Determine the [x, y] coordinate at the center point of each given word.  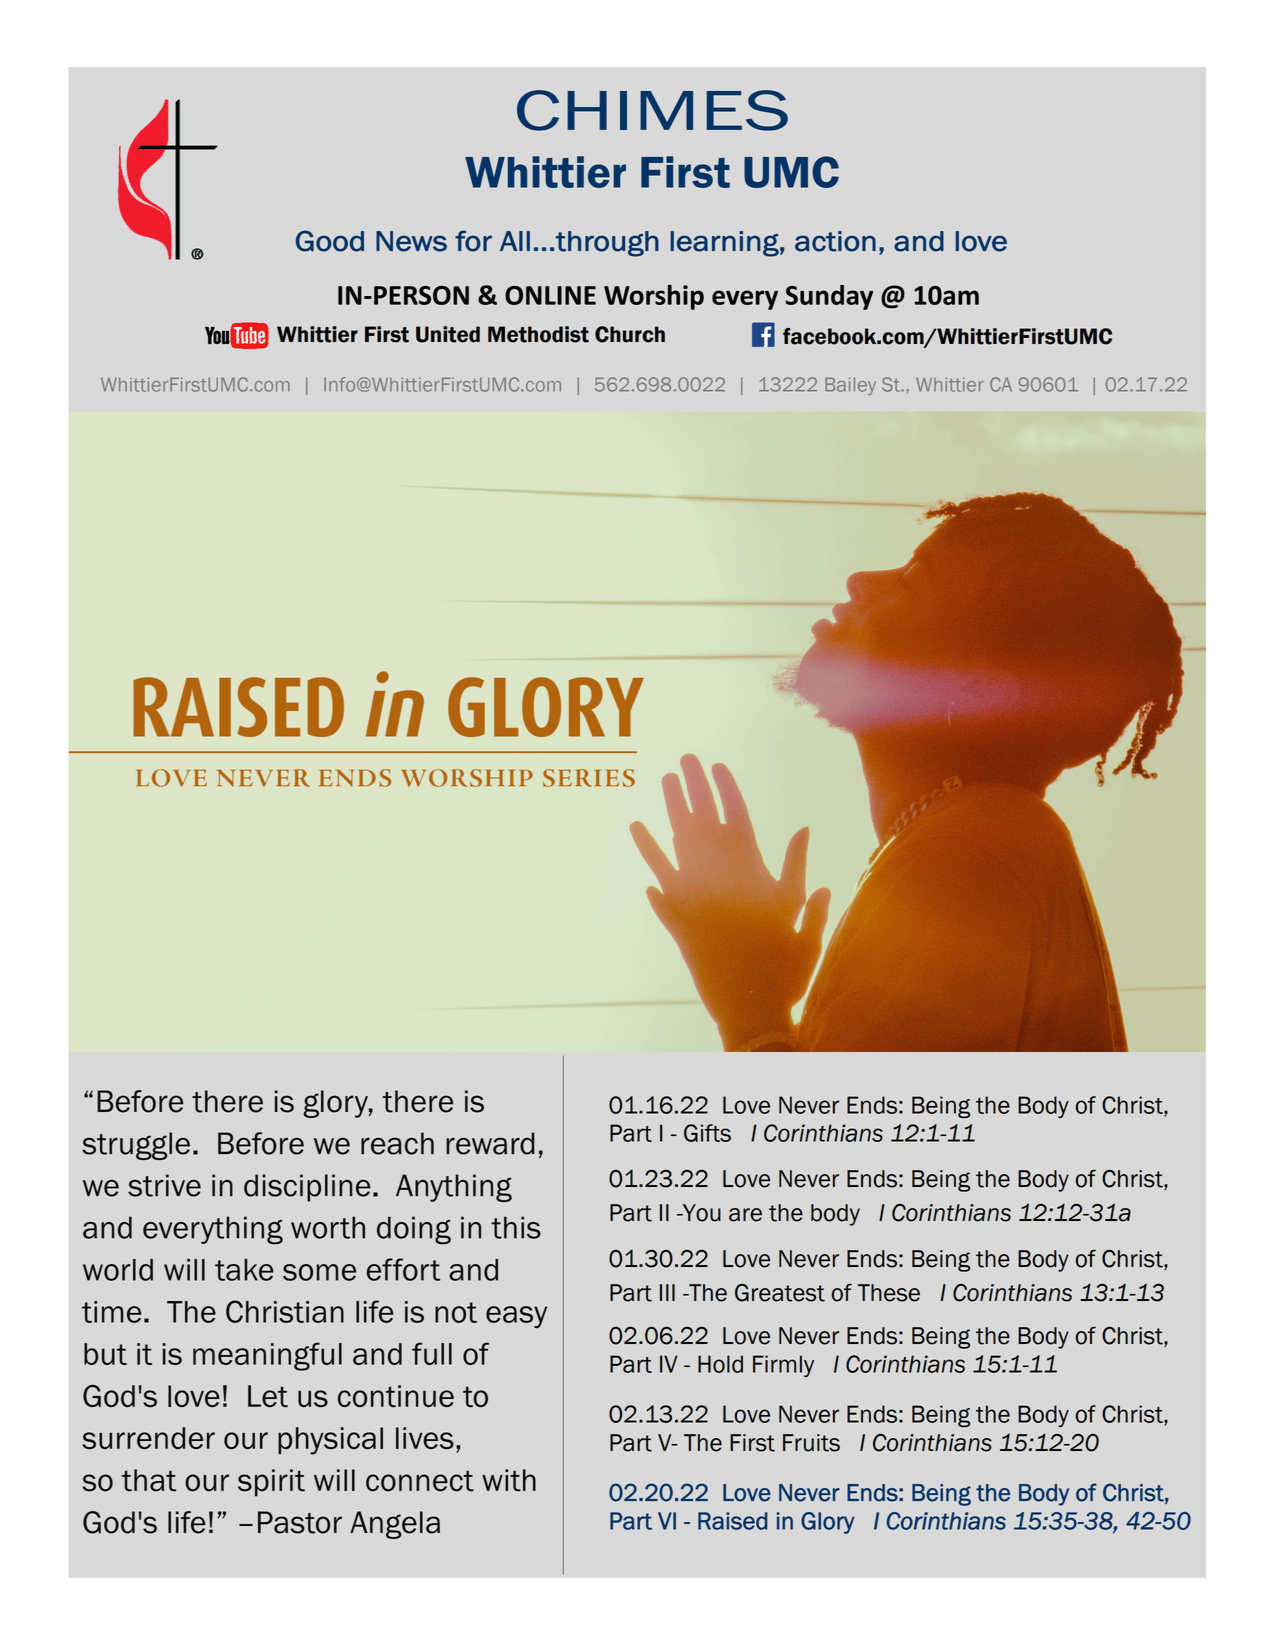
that [149, 1480]
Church [630, 334]
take [244, 1270]
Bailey [850, 386]
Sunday [829, 297]
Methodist [538, 334]
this [516, 1227]
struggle [136, 1146]
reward [490, 1143]
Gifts [707, 1133]
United [448, 334]
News [411, 241]
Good [330, 241]
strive [164, 1185]
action [835, 241]
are [745, 1215]
